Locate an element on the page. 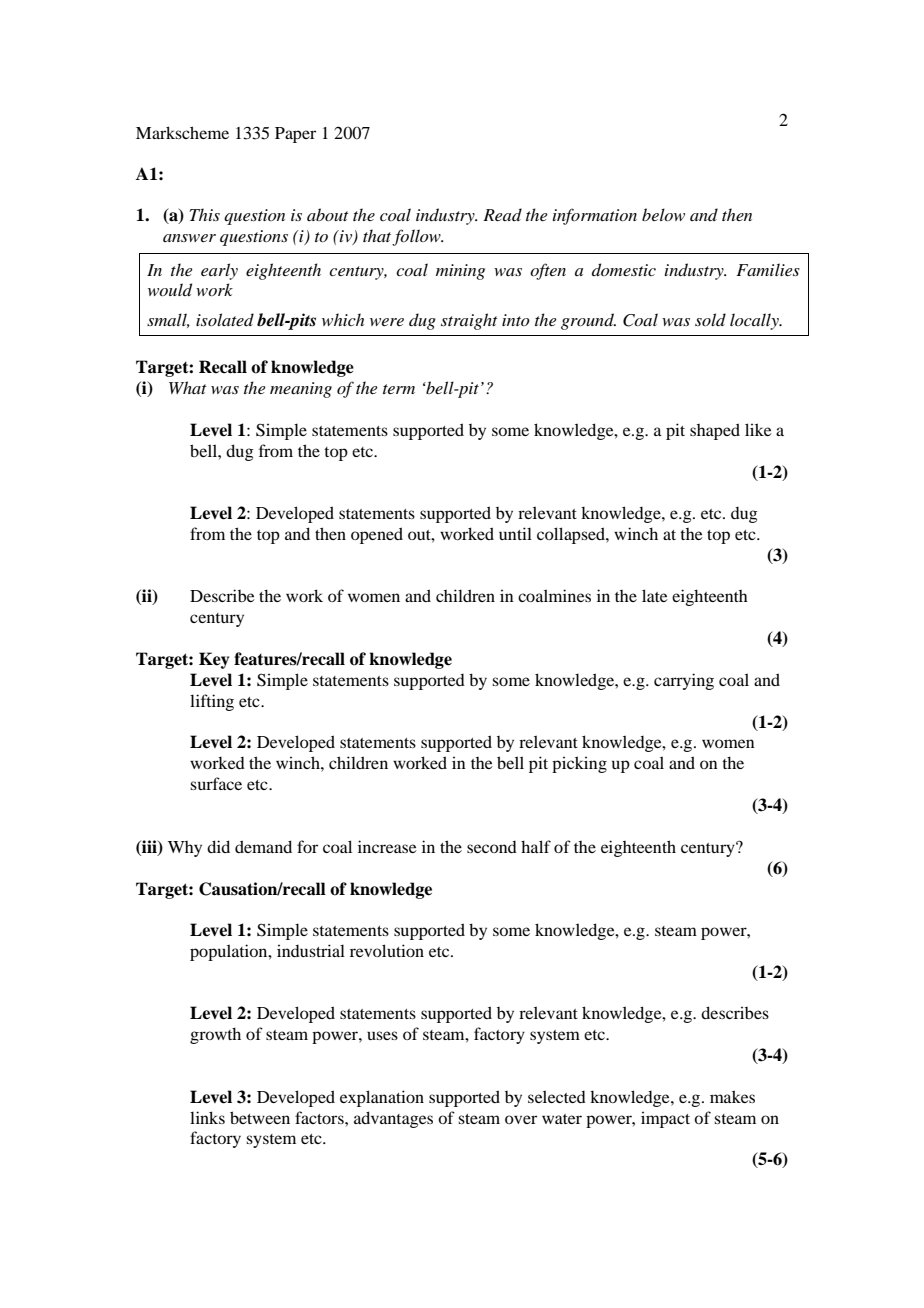 This image has height=1308, width=924. makes is located at coordinates (732, 1096).
